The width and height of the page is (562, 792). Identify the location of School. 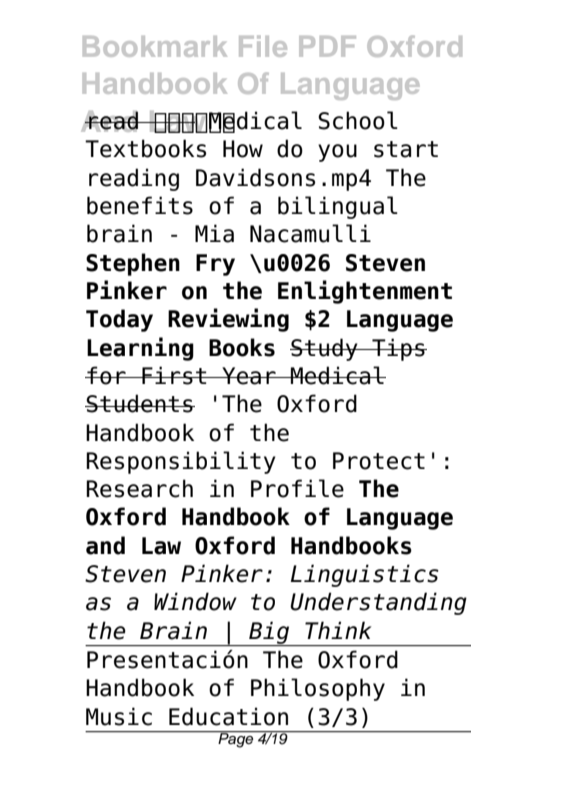
(358, 120).
